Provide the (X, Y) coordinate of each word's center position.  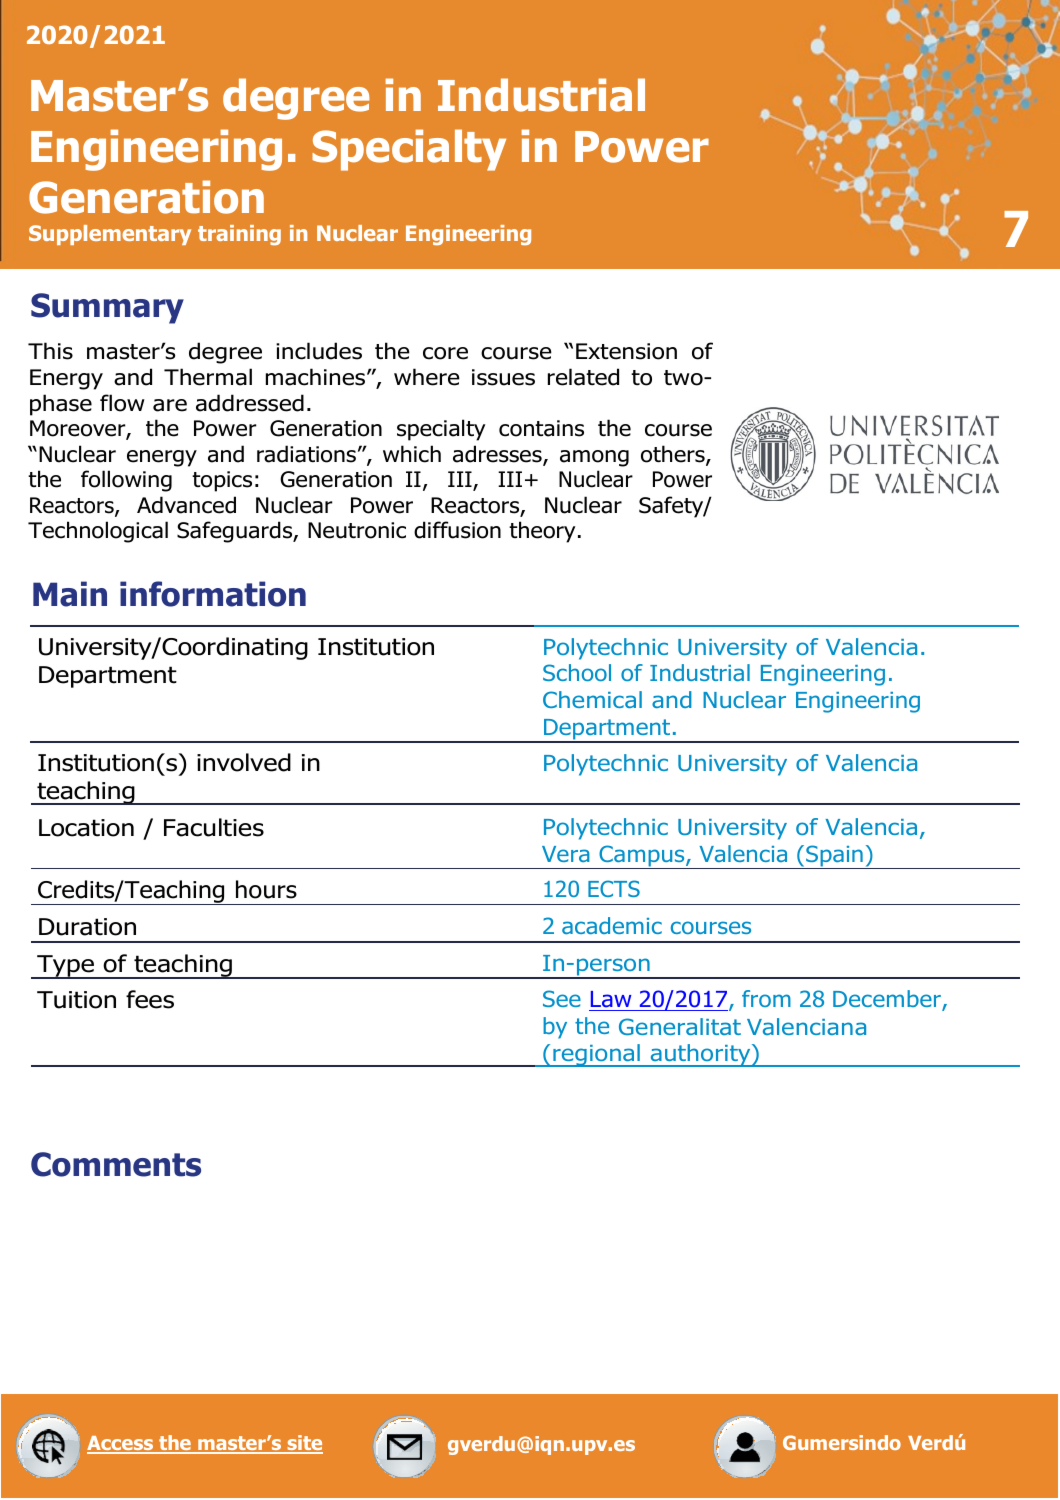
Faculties (214, 827)
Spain (834, 857)
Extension (626, 351)
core (445, 353)
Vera (566, 854)
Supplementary (110, 235)
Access (121, 1444)
